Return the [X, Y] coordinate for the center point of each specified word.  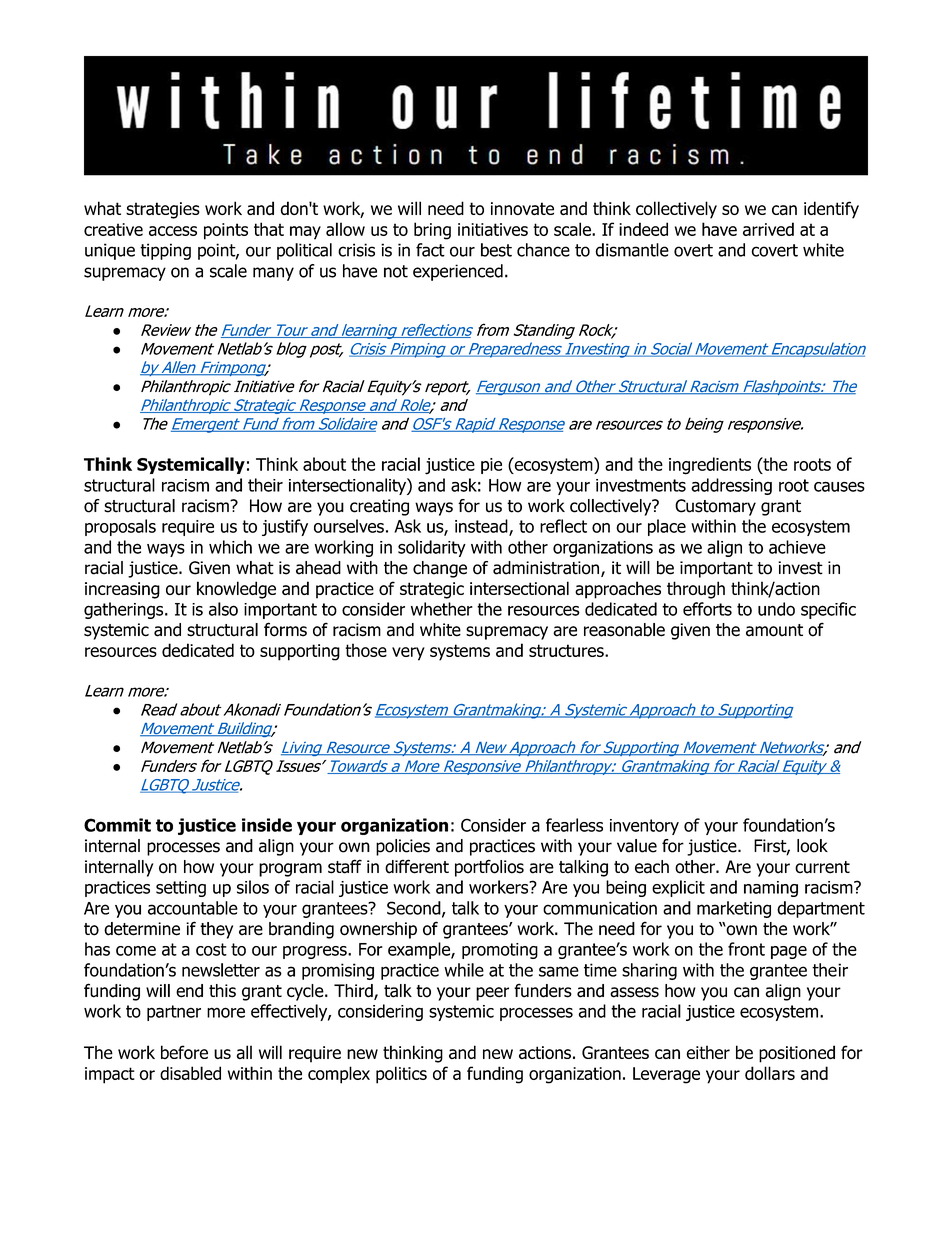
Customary [715, 507]
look [812, 846]
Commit [117, 825]
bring [432, 231]
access [173, 231]
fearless [574, 825]
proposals [120, 527]
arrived [768, 229]
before [184, 1052]
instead [482, 527]
